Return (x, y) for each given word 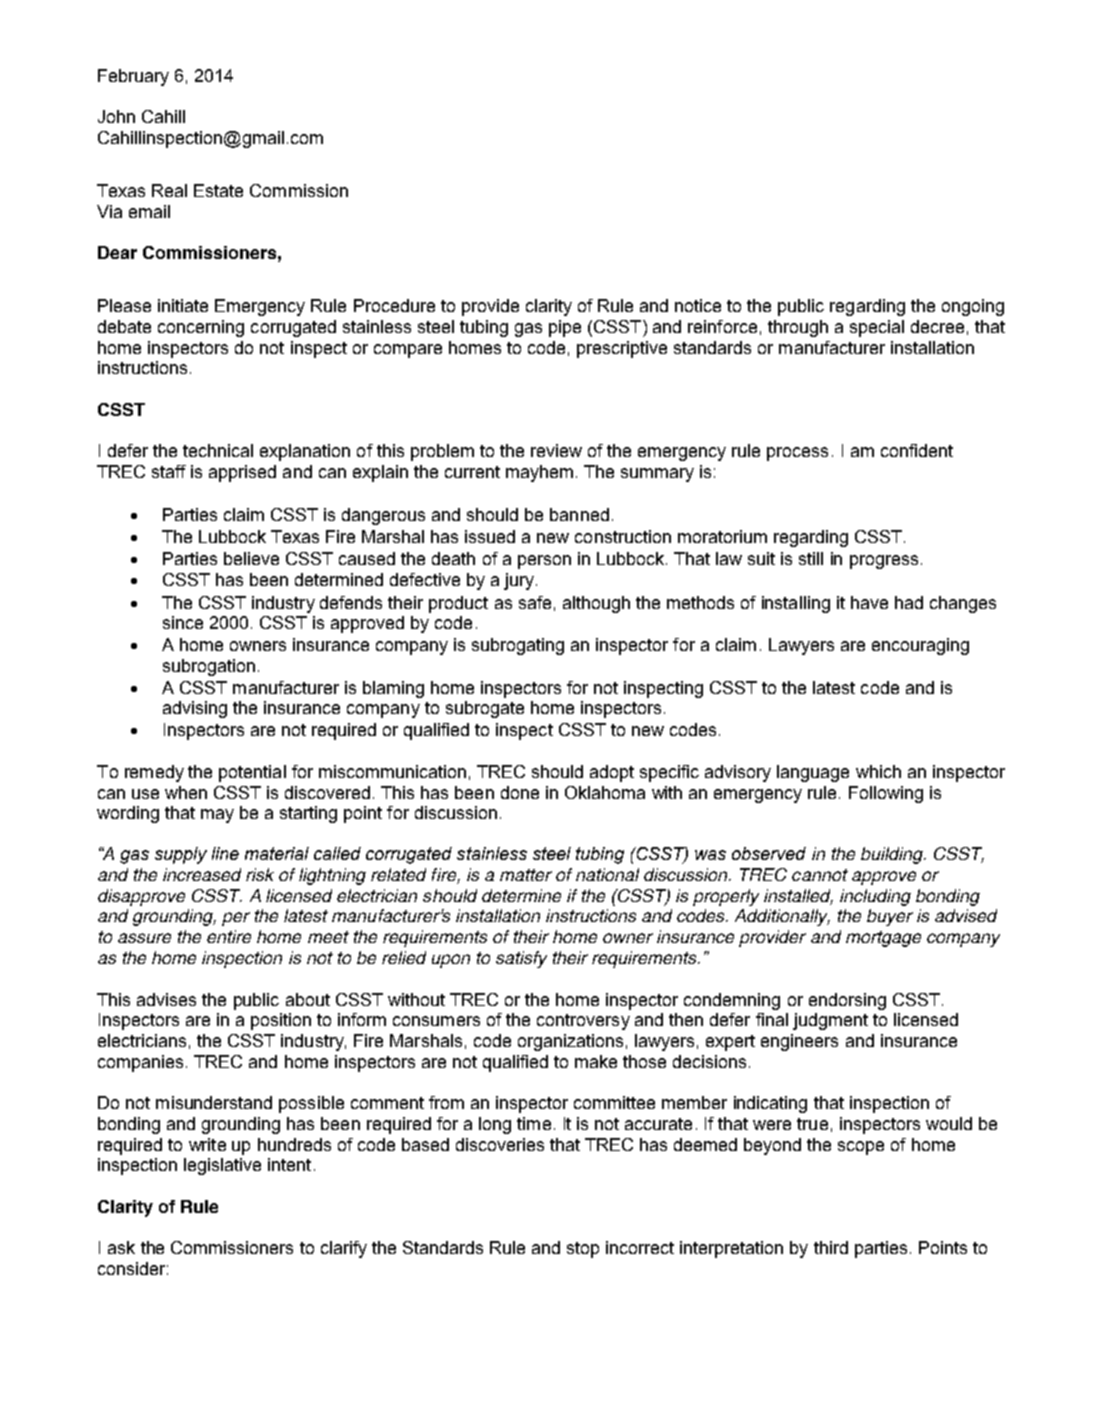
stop (583, 1250)
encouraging (920, 646)
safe (535, 602)
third (831, 1247)
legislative (222, 1166)
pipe (565, 328)
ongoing (973, 307)
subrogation (209, 667)
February (133, 77)
